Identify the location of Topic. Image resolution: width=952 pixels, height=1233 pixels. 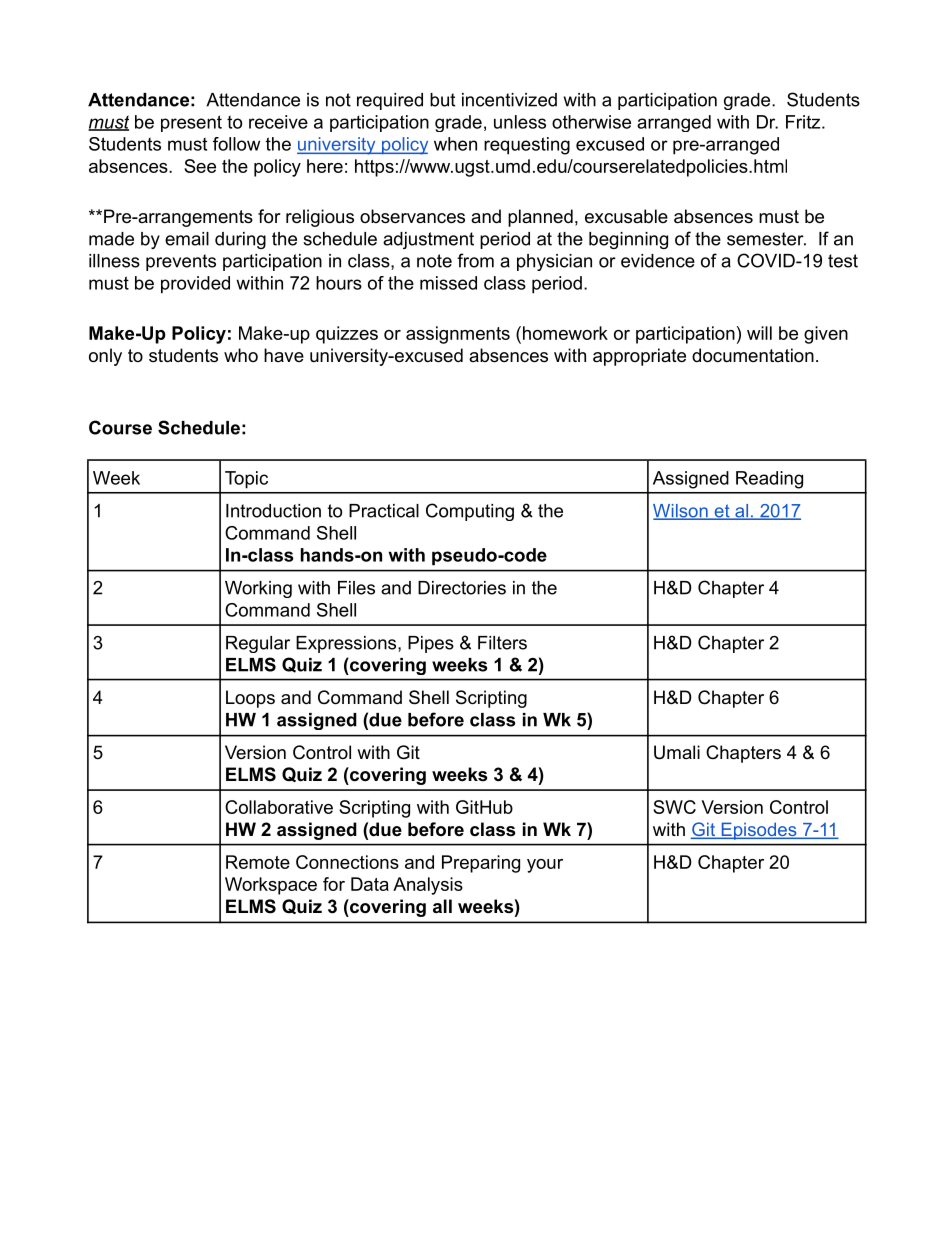
(246, 480).
